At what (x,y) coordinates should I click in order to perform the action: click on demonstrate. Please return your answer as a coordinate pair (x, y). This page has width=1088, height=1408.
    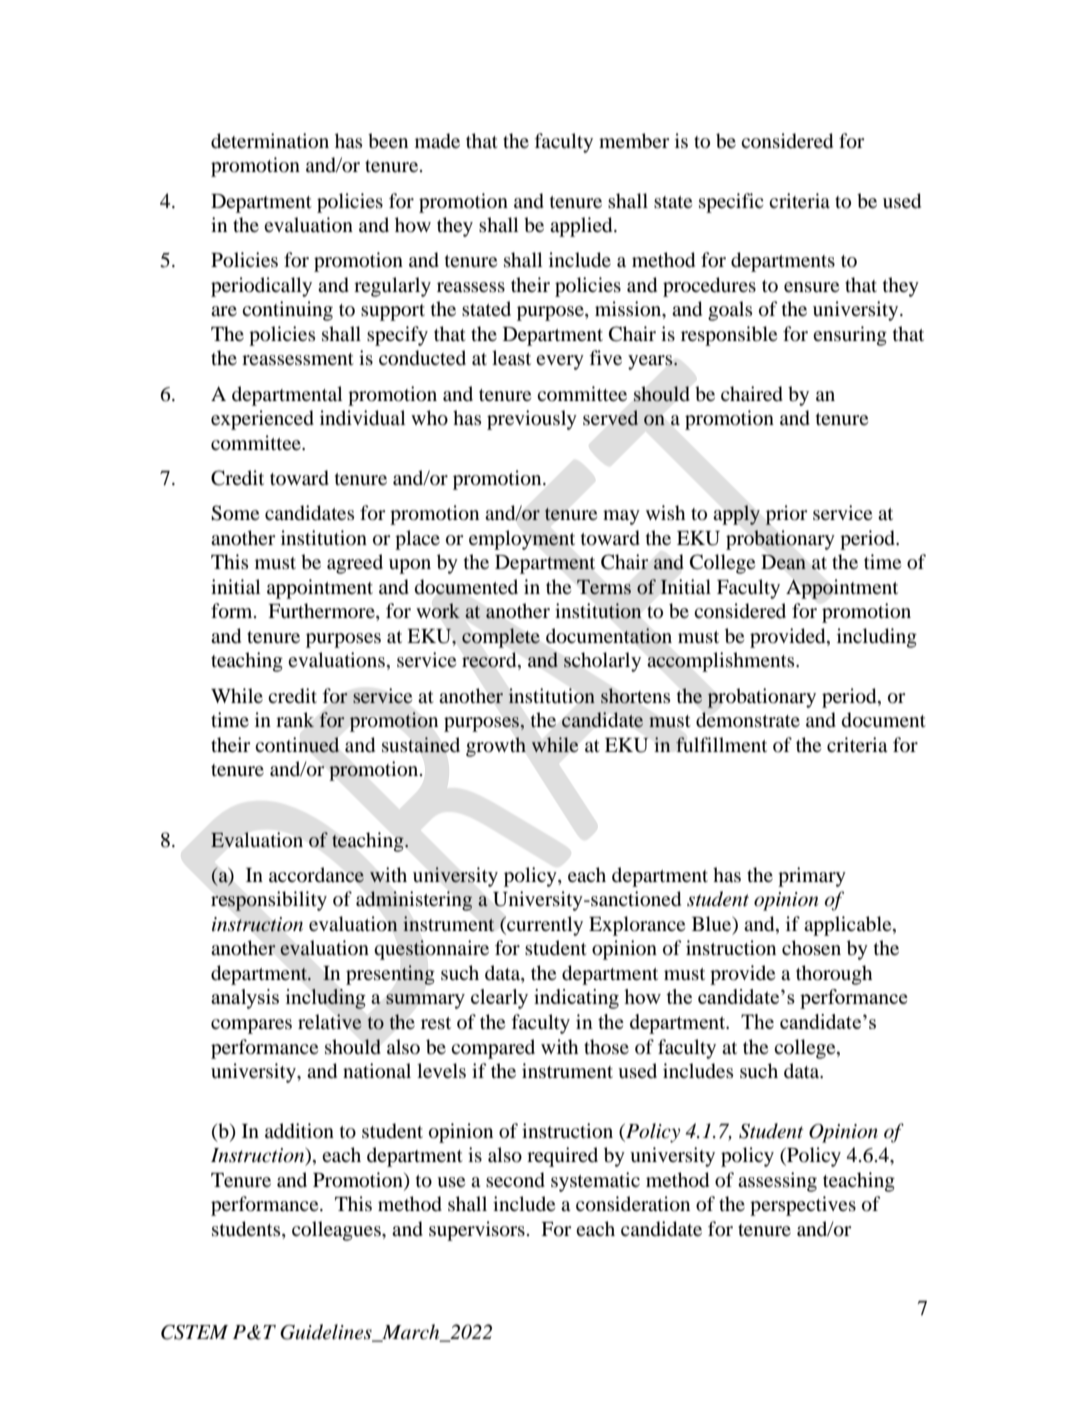
    Looking at the image, I should click on (748, 720).
